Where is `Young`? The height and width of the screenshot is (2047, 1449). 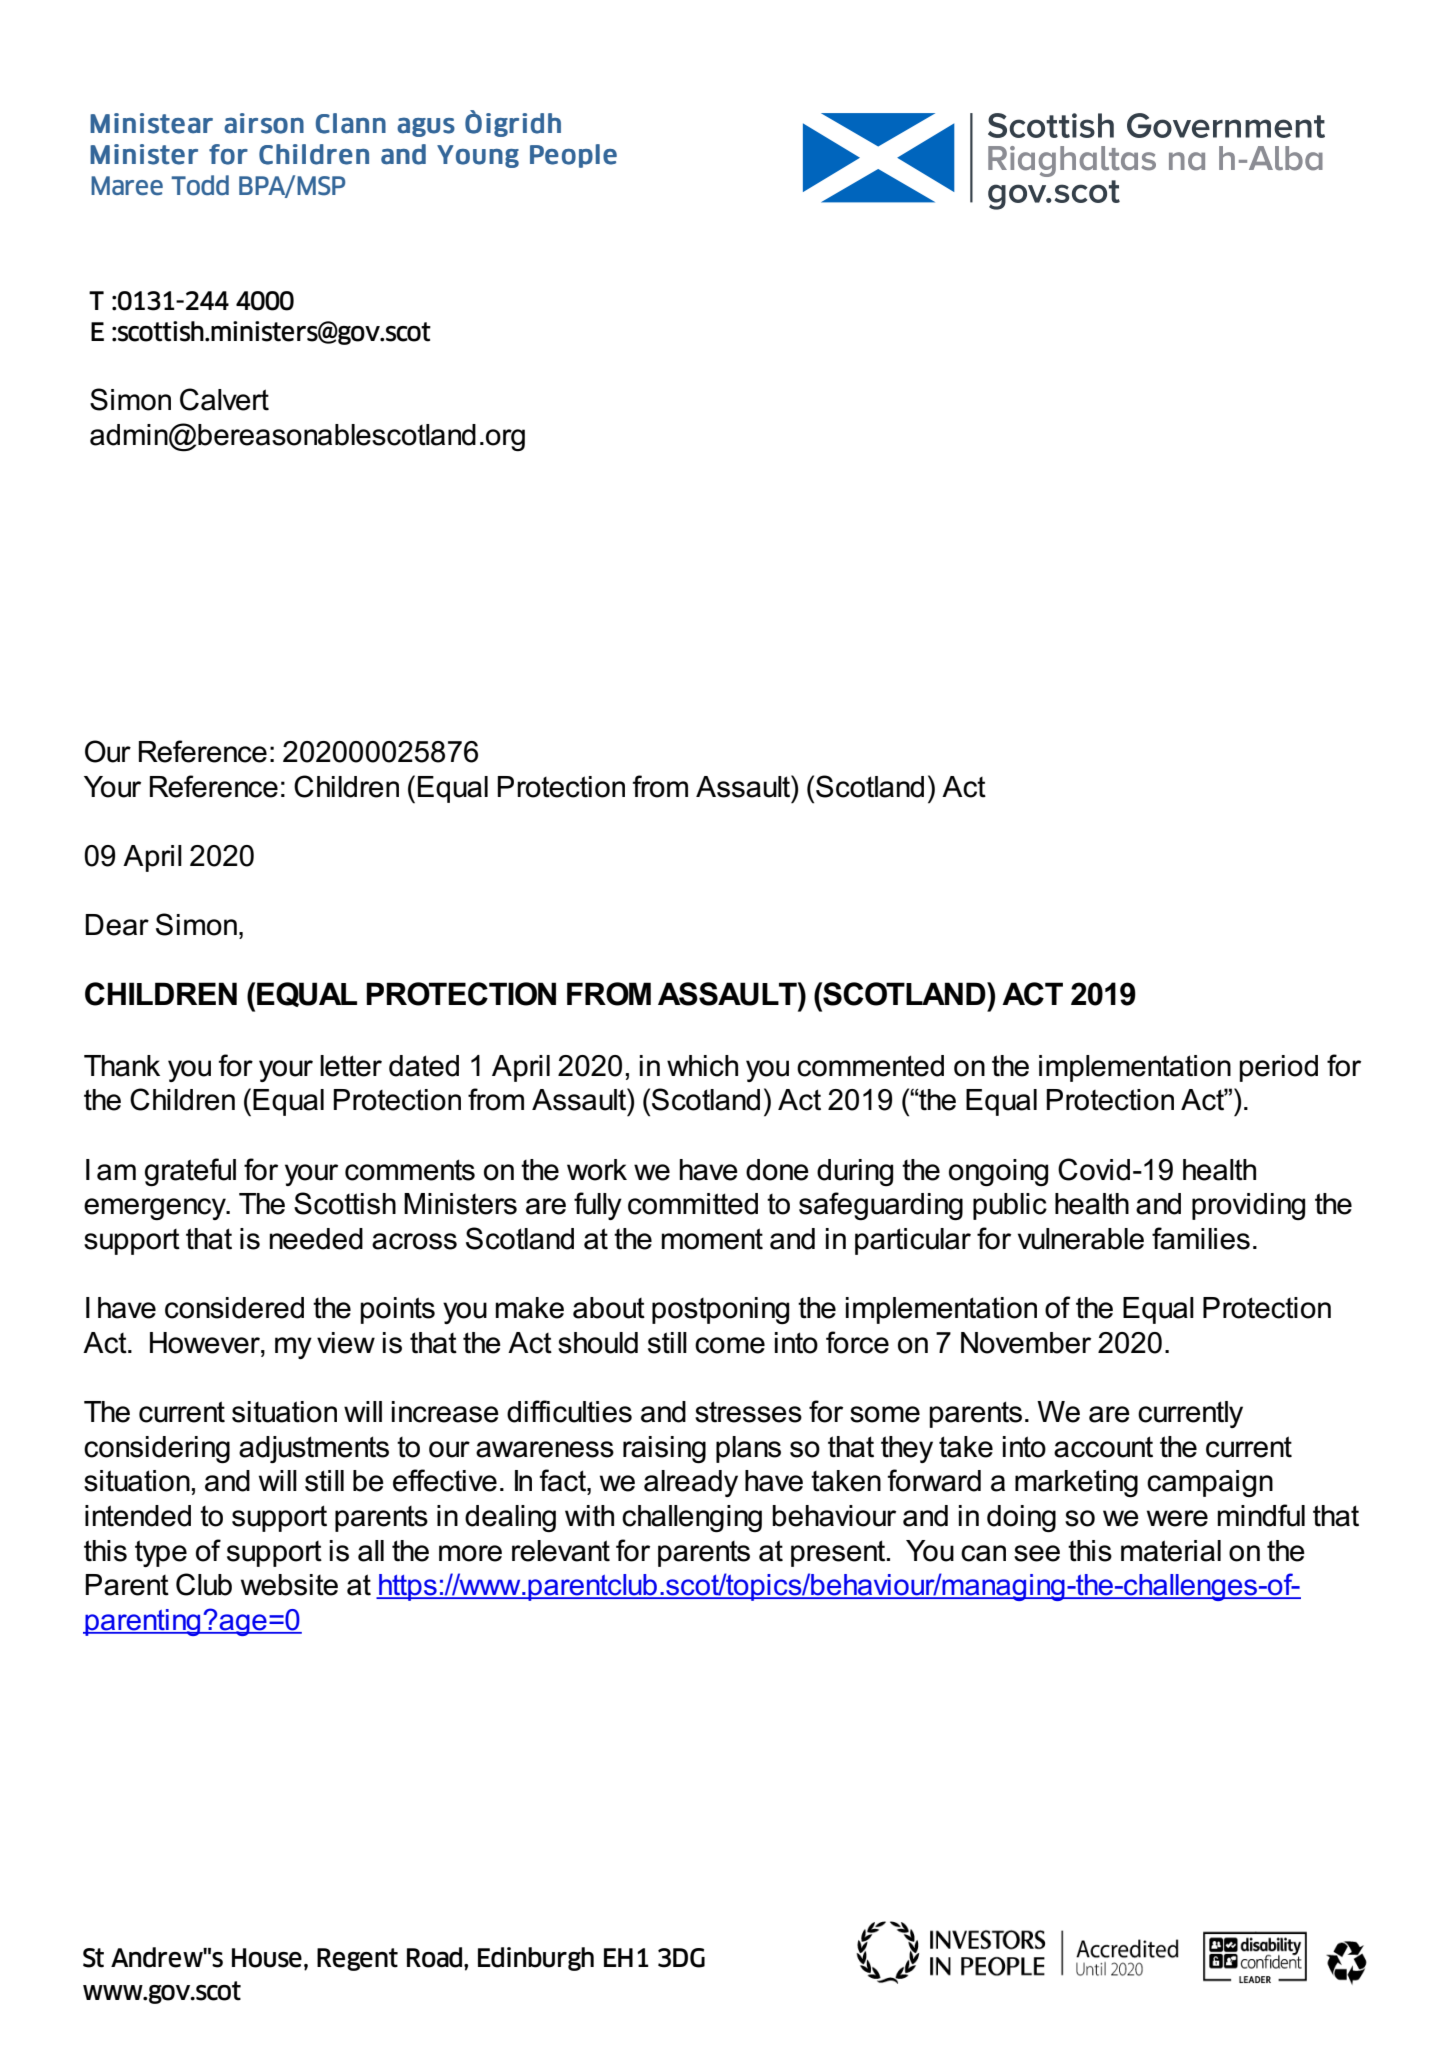
Young is located at coordinates (478, 156).
